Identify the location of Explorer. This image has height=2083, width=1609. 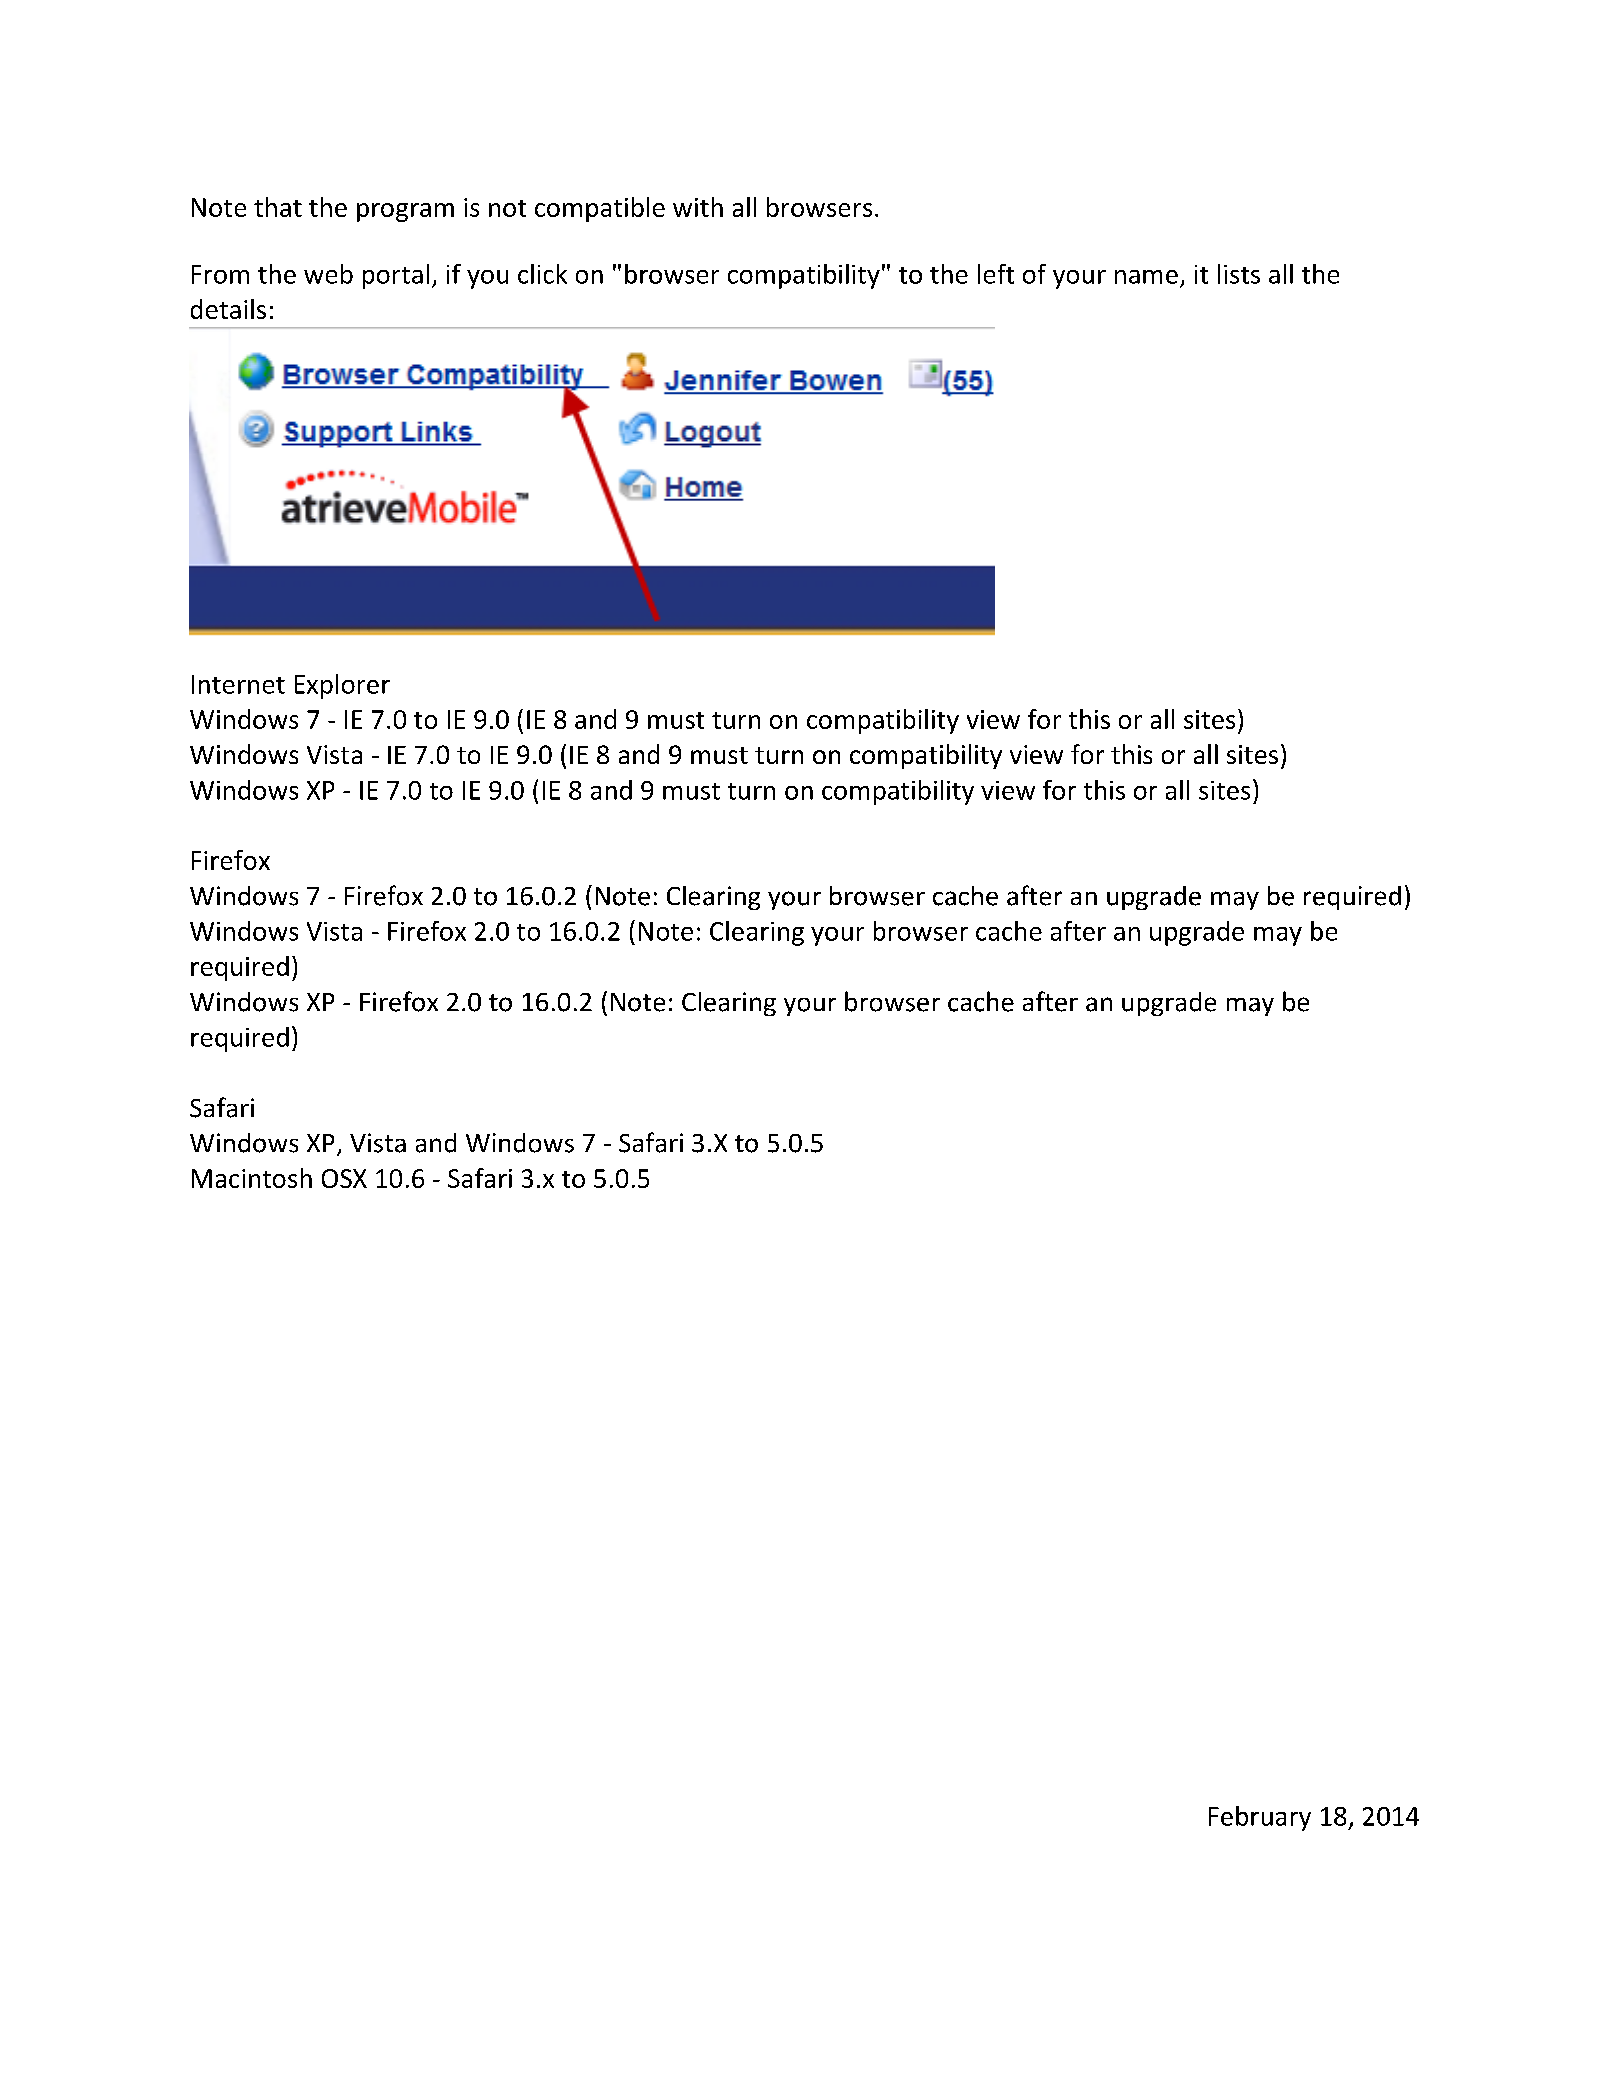
(342, 686).
